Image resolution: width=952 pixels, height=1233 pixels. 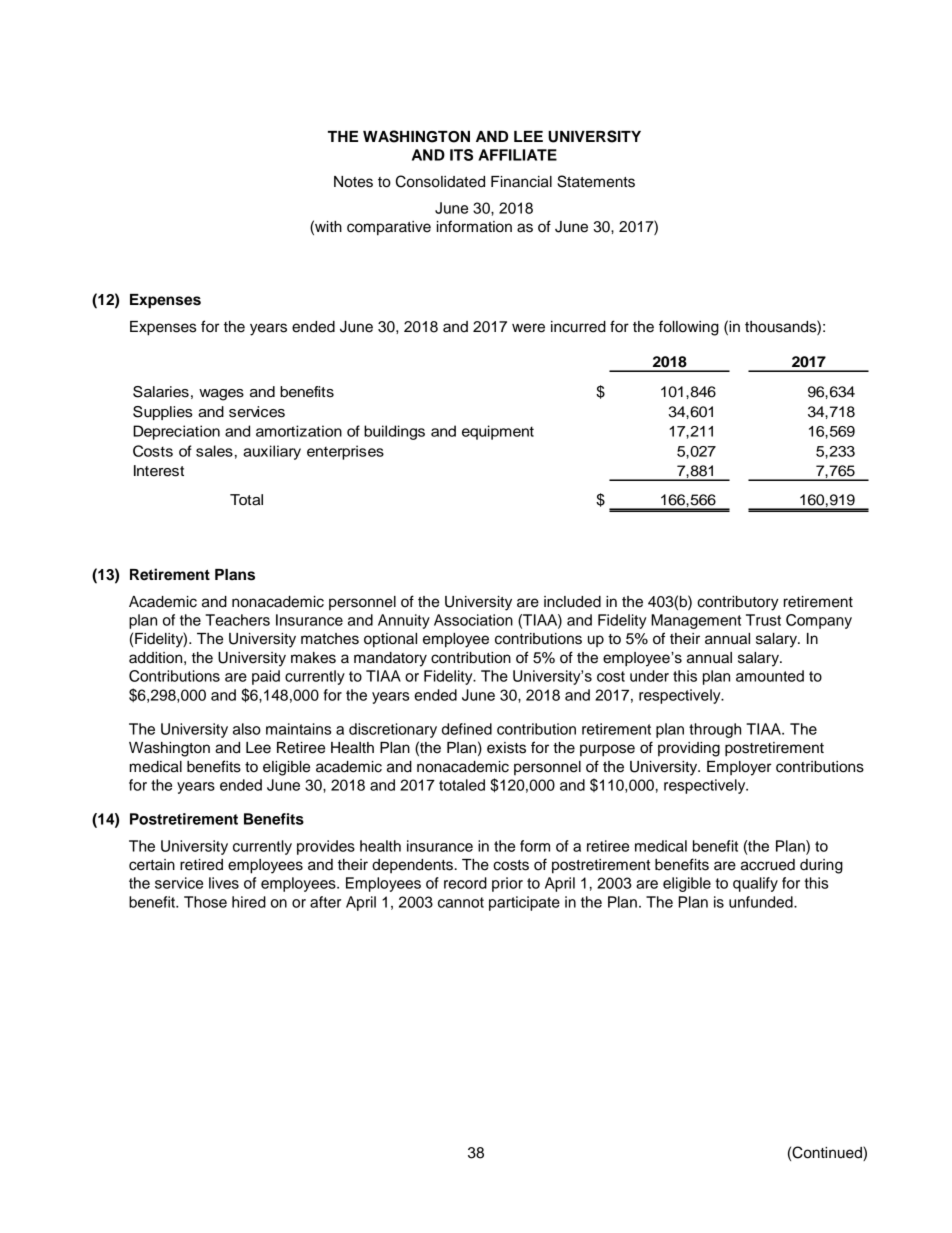 I want to click on included, so click(x=572, y=602).
